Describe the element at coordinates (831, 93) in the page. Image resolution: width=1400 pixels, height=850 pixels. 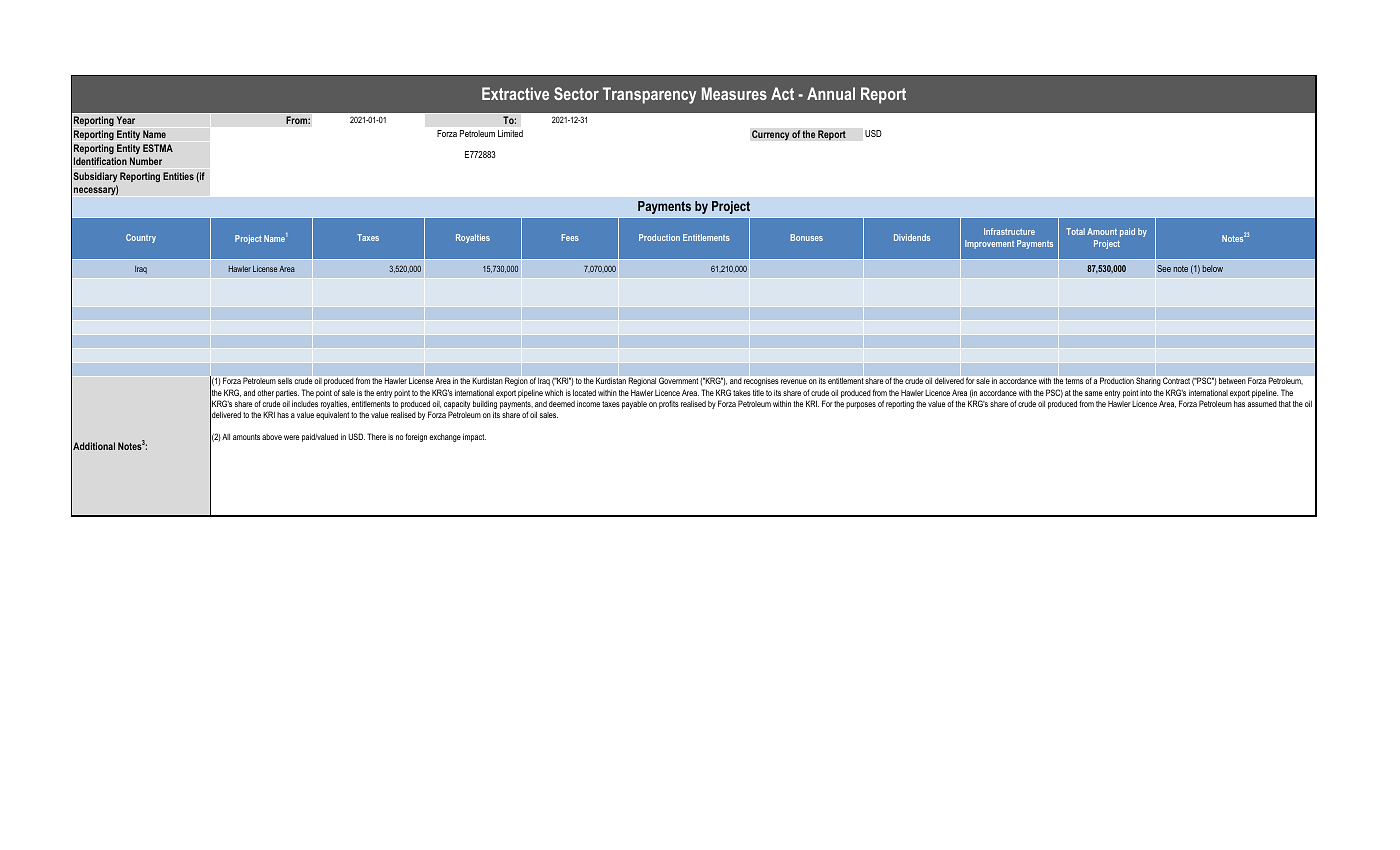
I see `Annual` at that location.
